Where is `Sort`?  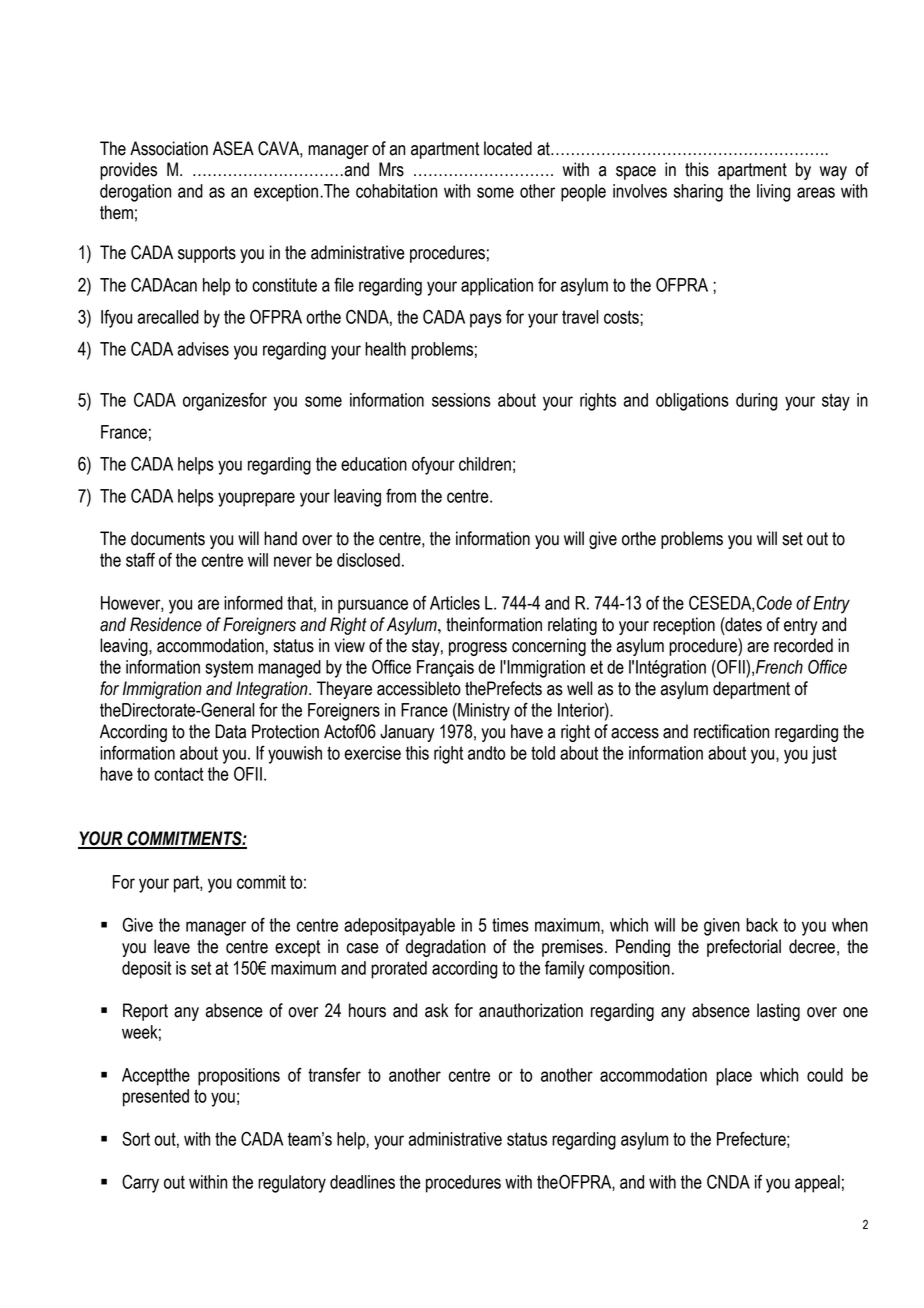 Sort is located at coordinates (136, 1138).
